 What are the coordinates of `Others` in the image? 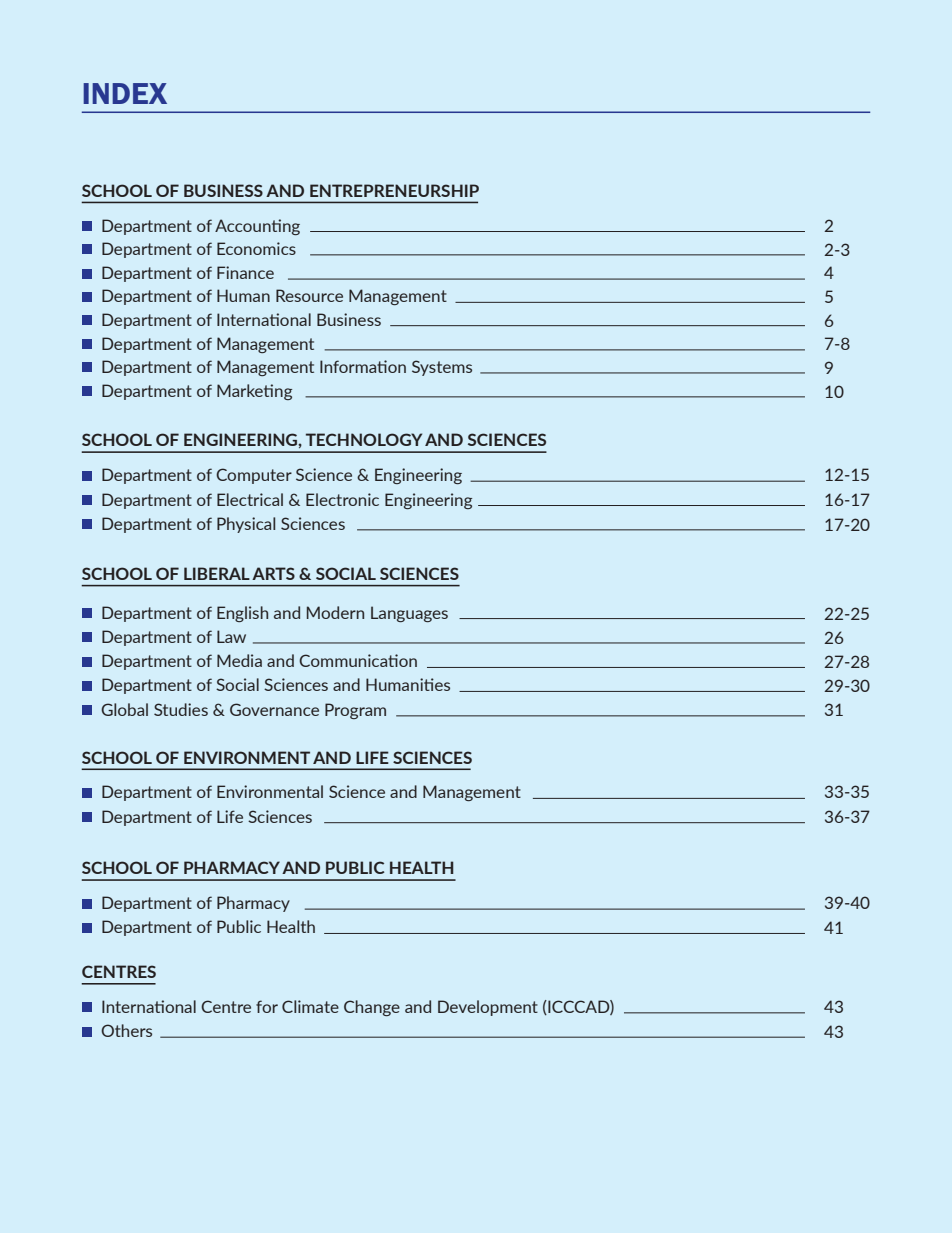 It's located at (126, 1030).
